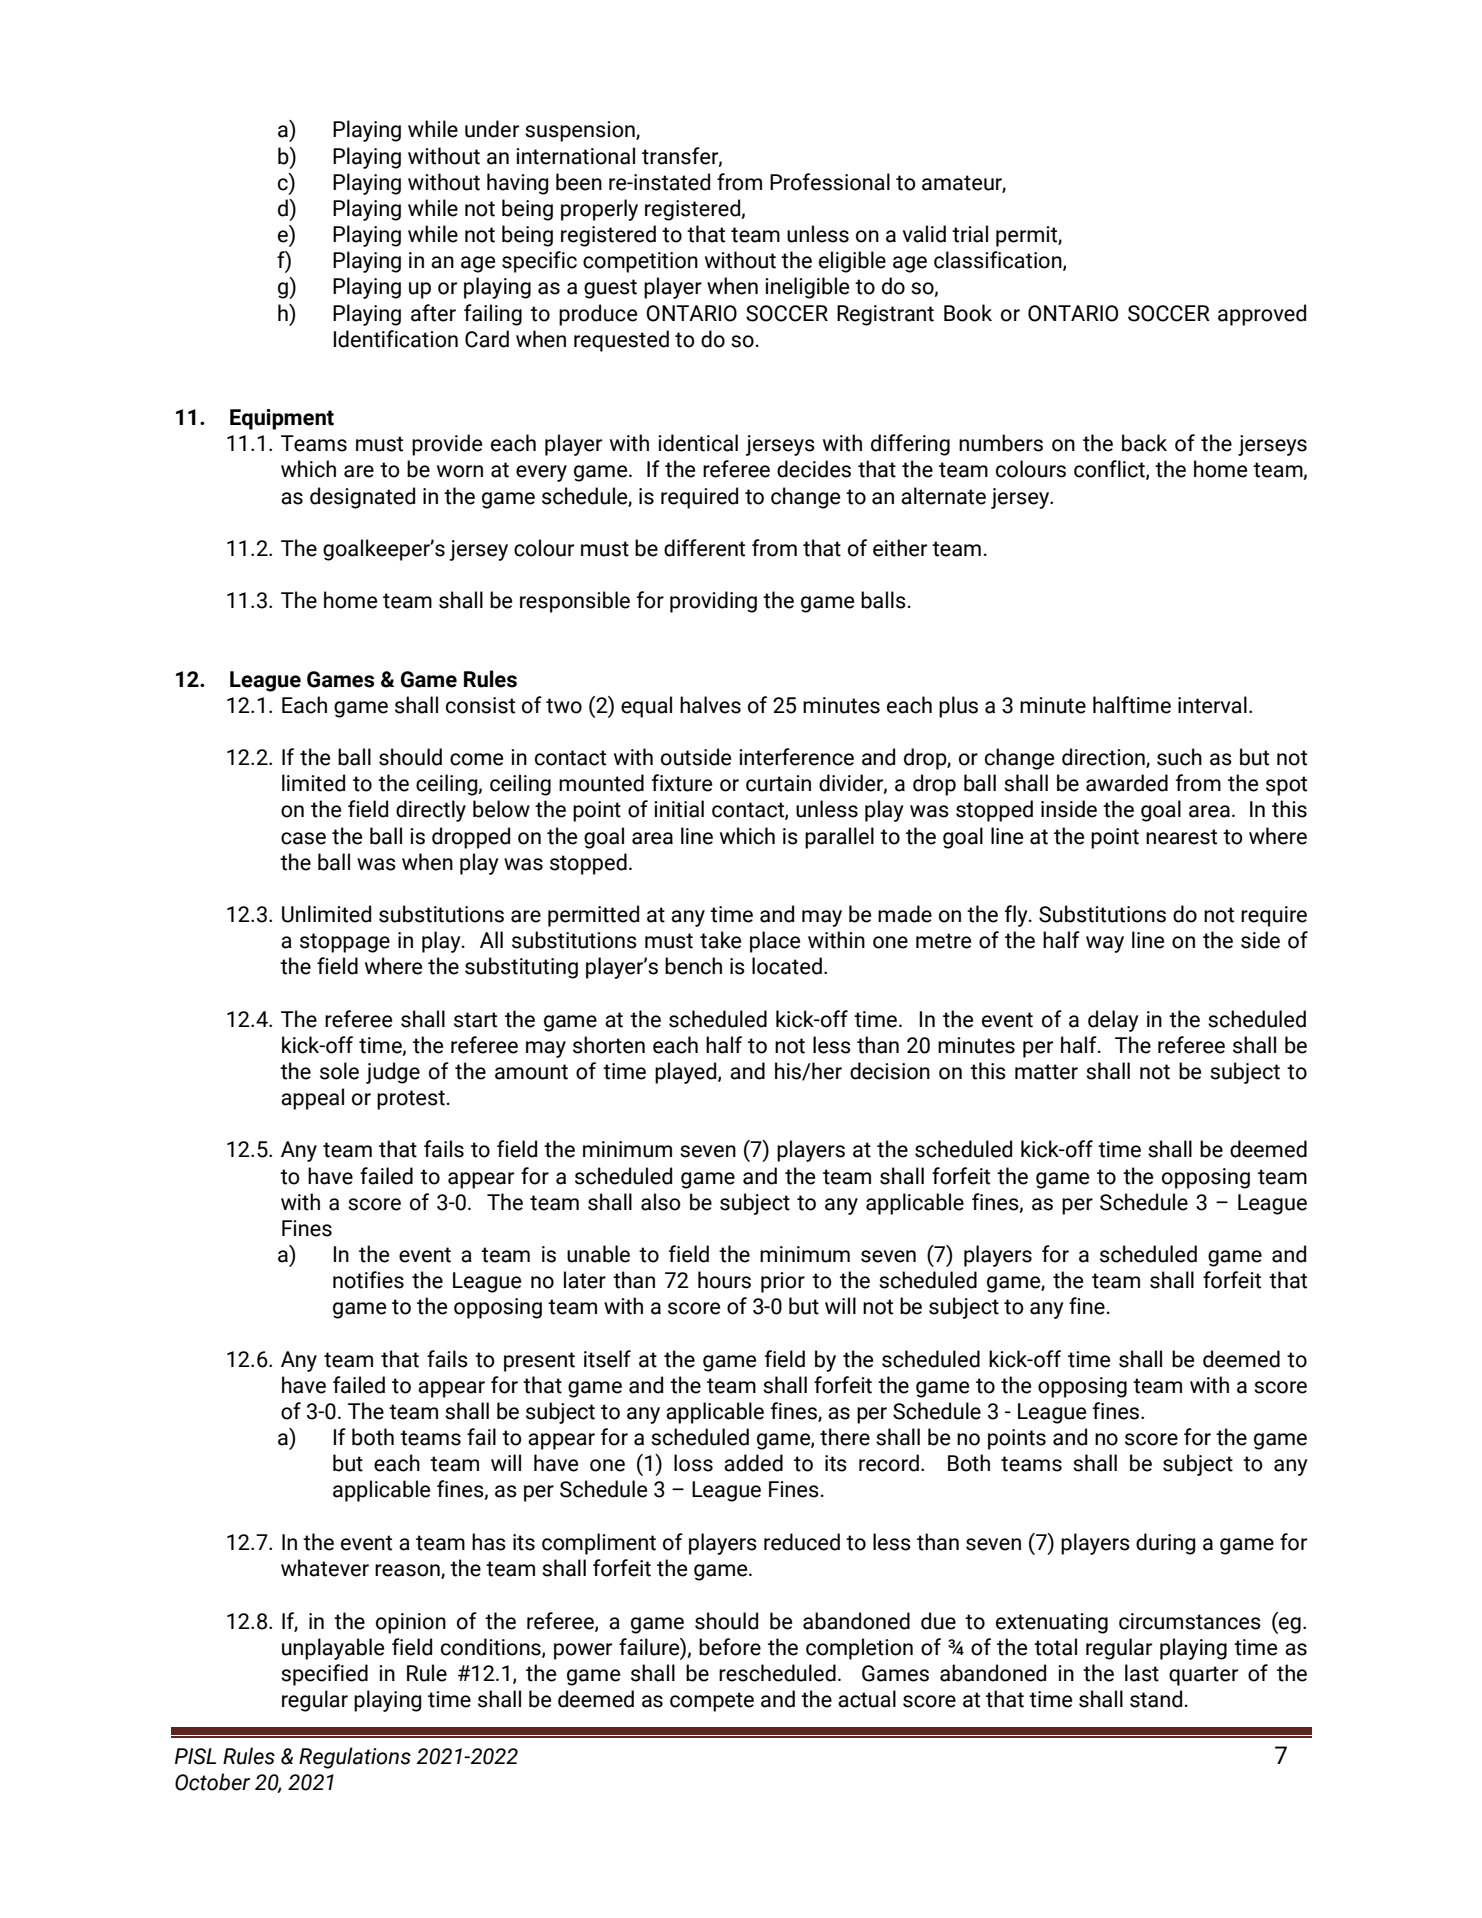 This document has width=1482, height=1918. I want to click on Regulations, so click(355, 1758).
